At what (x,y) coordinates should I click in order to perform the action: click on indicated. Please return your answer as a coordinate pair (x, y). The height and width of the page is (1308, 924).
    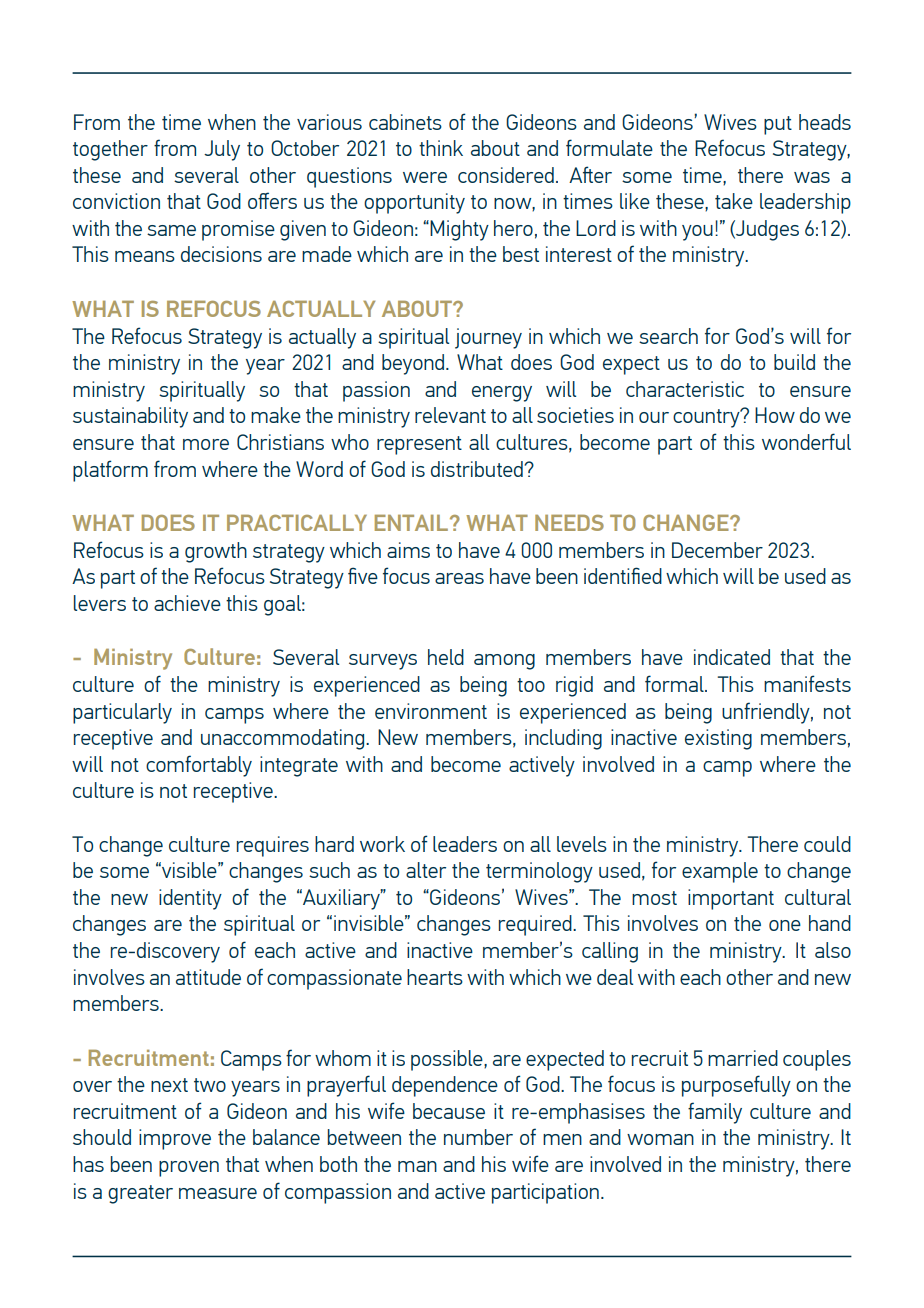
    Looking at the image, I should click on (732, 657).
